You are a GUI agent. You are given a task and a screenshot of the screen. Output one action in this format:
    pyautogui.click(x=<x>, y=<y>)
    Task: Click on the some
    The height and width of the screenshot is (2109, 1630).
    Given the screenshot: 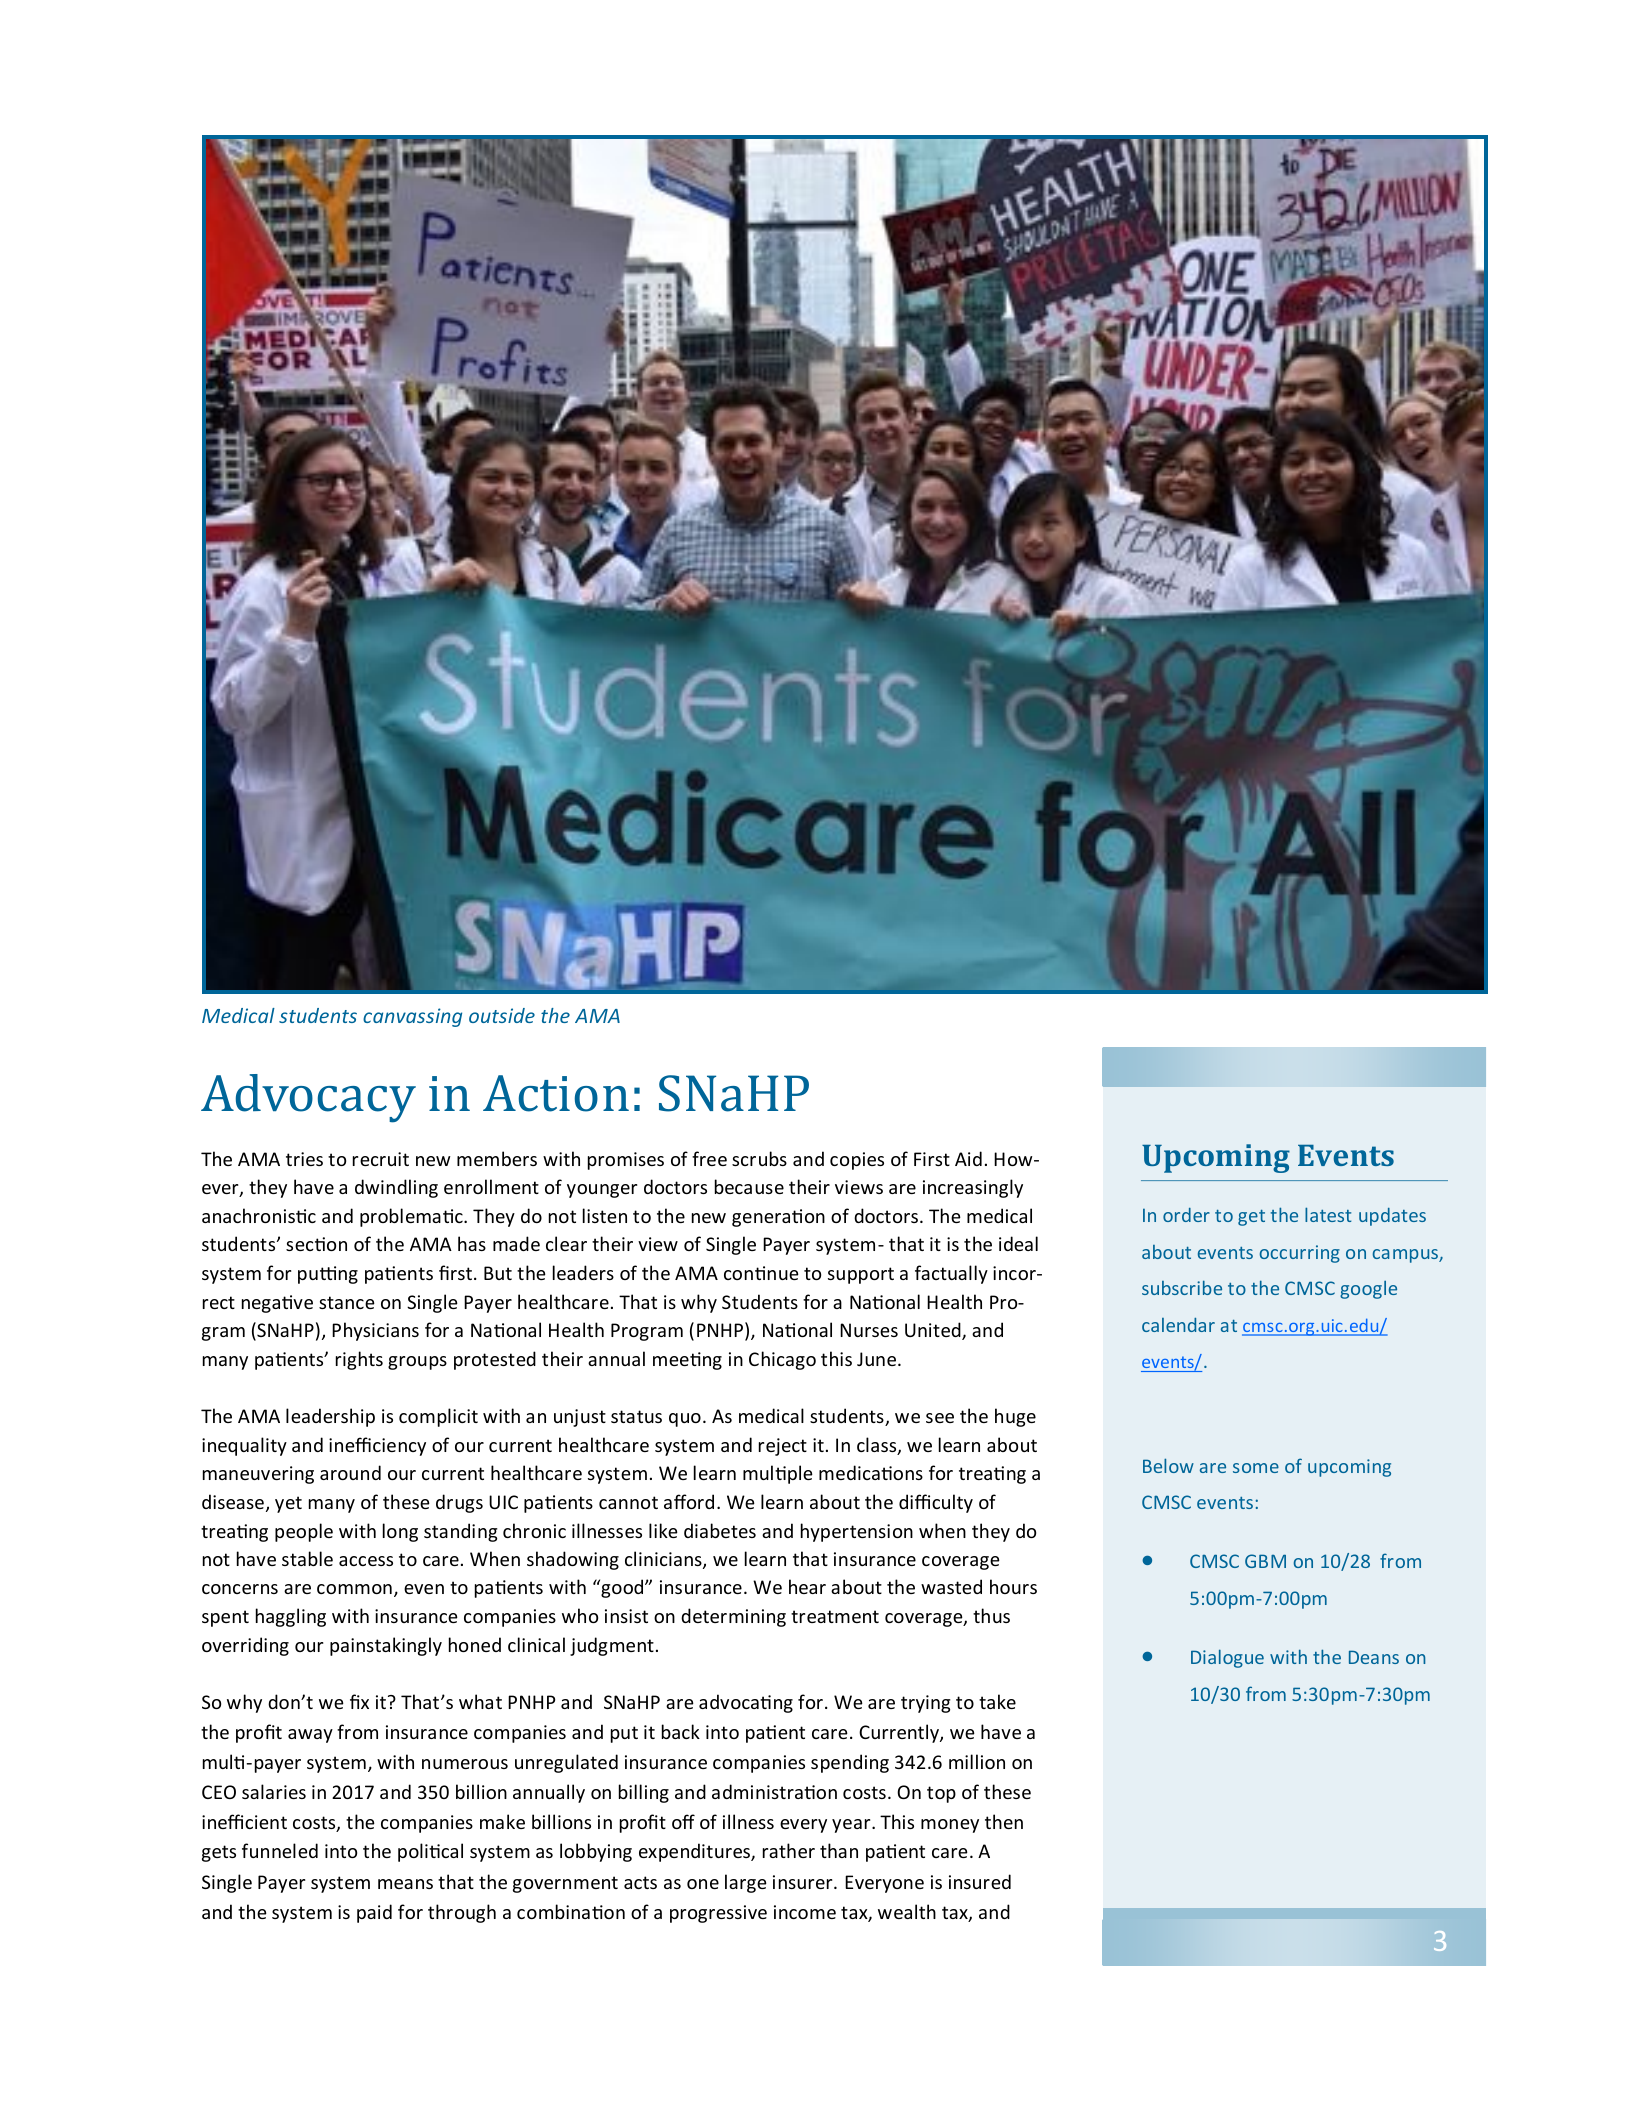 What is the action you would take?
    pyautogui.click(x=1256, y=1468)
